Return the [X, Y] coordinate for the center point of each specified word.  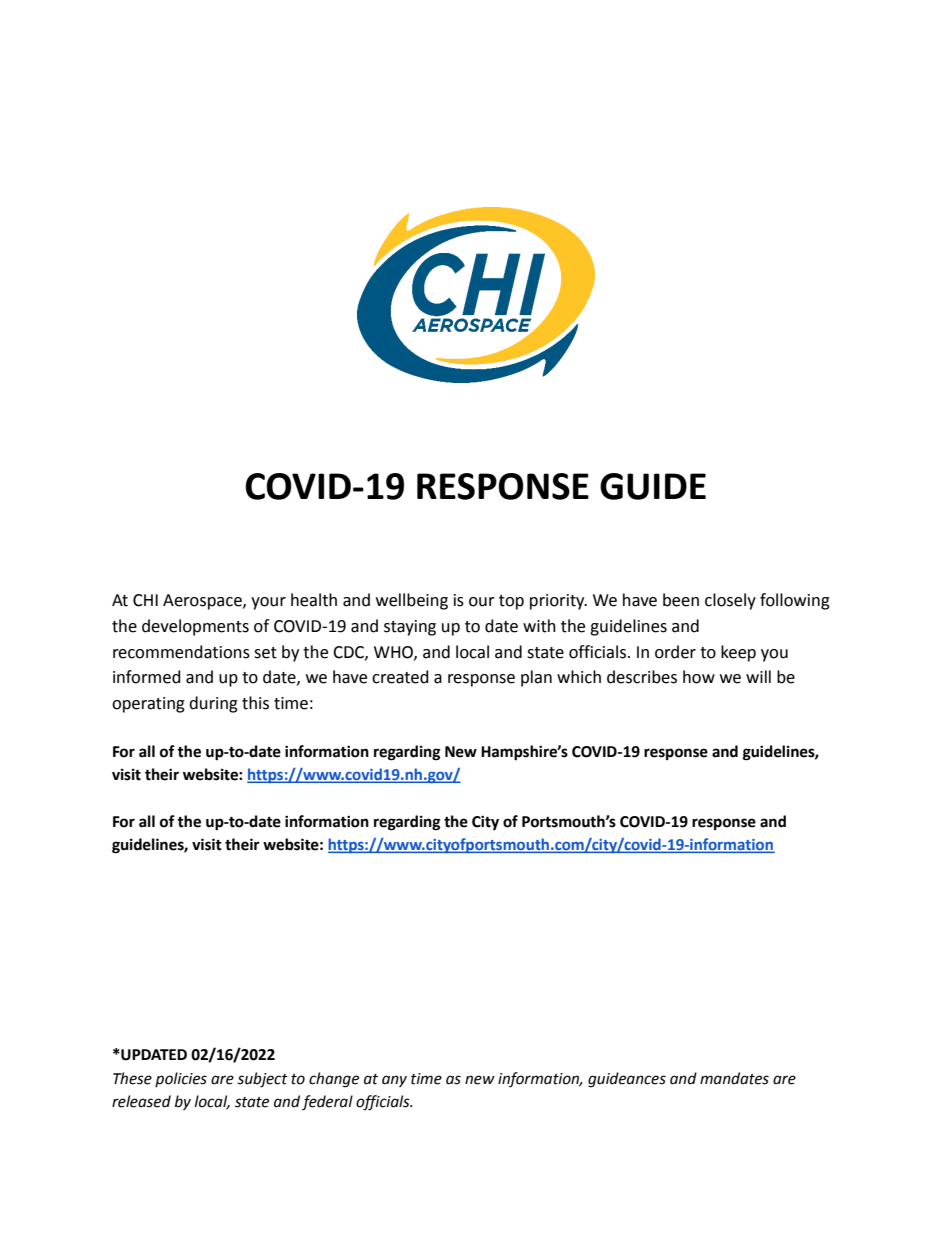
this [255, 703]
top [511, 602]
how [699, 677]
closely [730, 601]
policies [181, 1079]
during [213, 704]
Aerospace [203, 602]
